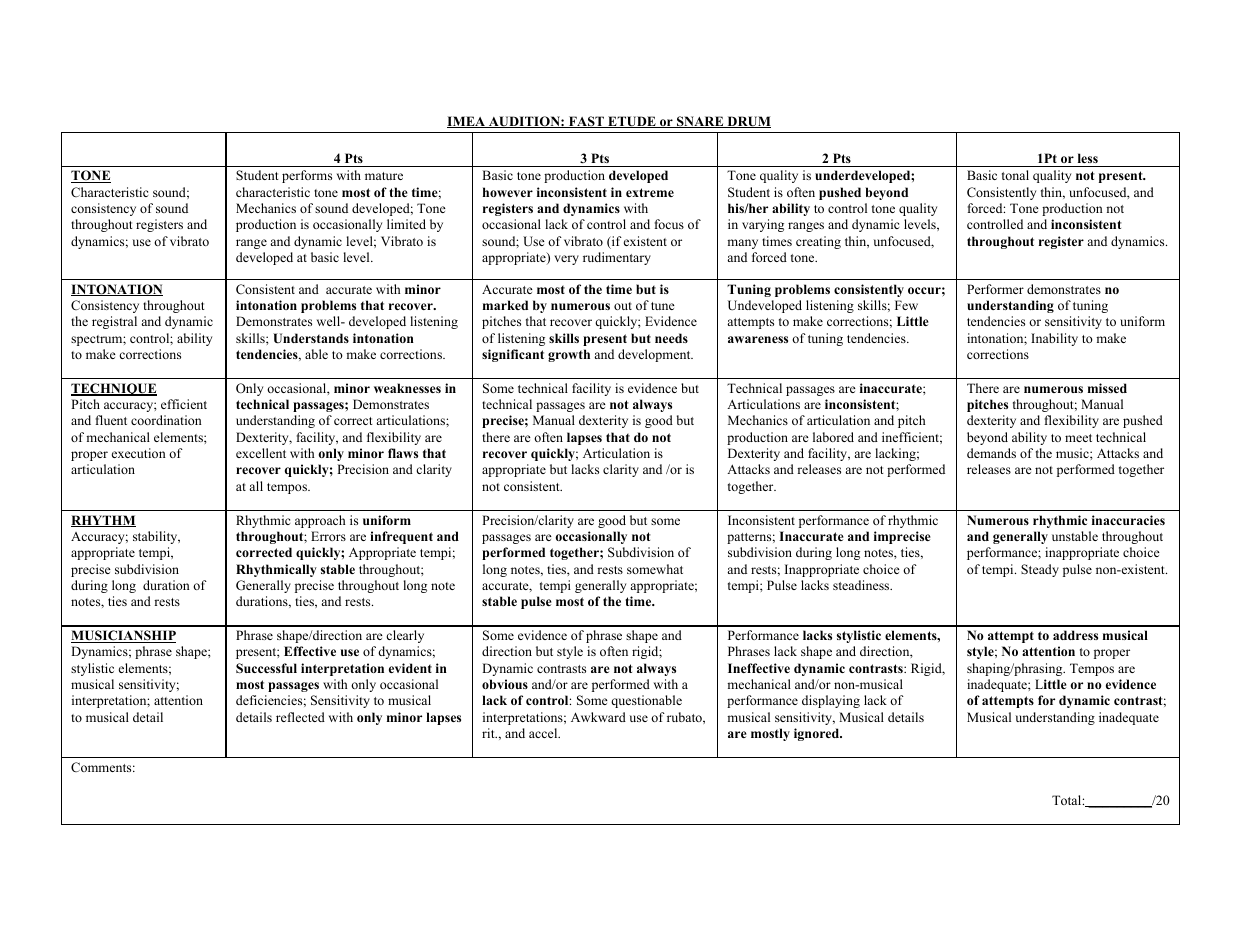 This document has width=1233, height=952. What do you see at coordinates (300, 717) in the document?
I see `reflected` at bounding box center [300, 717].
